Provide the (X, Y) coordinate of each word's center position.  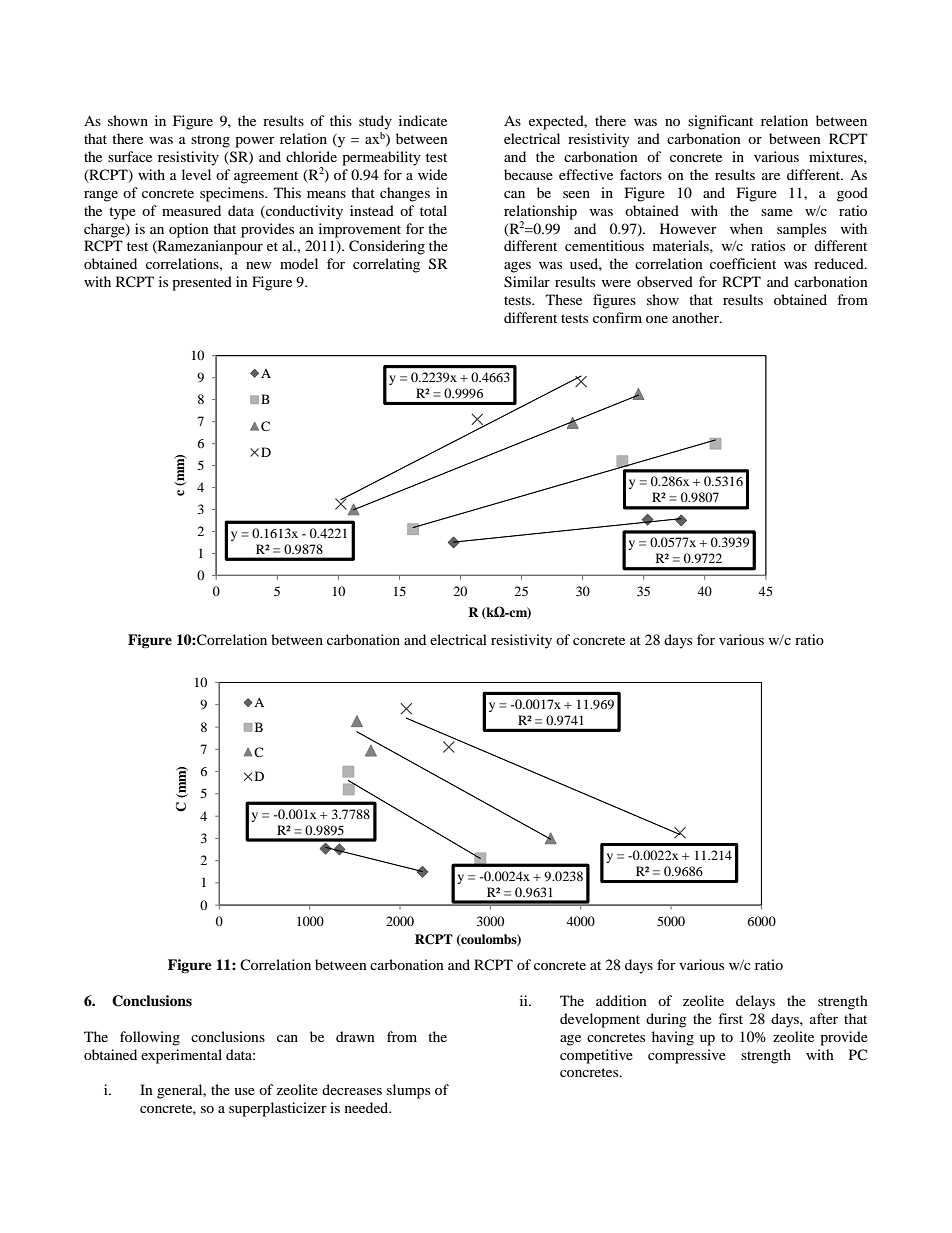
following (150, 1038)
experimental (181, 1056)
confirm (617, 317)
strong (210, 141)
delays (755, 1002)
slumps (408, 1091)
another (696, 317)
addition (621, 1000)
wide (432, 174)
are (771, 176)
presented (202, 283)
